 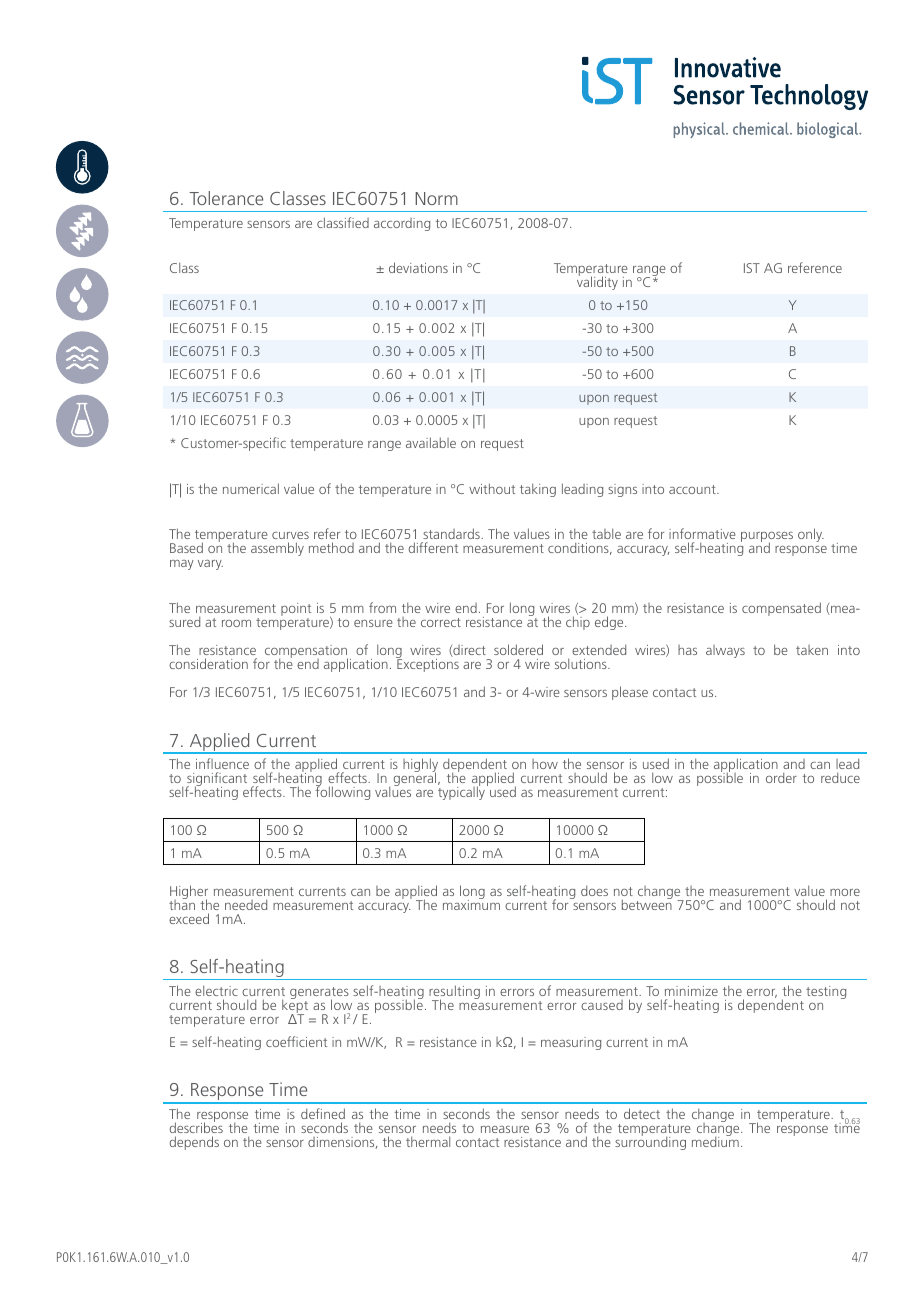 I want to click on always, so click(x=725, y=651).
